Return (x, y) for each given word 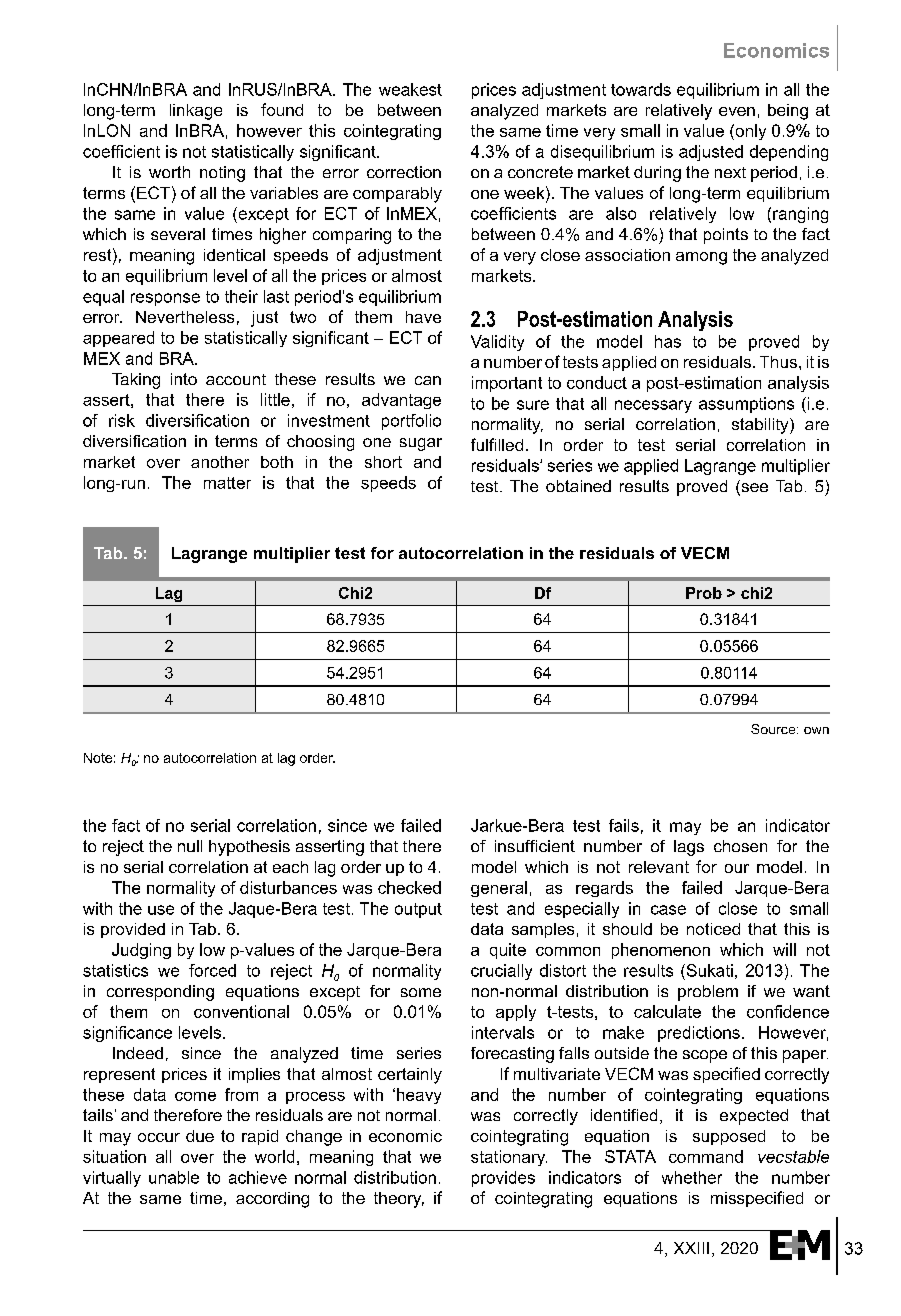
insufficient (535, 846)
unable (174, 1177)
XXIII (691, 1248)
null (190, 846)
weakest (410, 89)
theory (399, 1200)
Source (774, 729)
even (737, 111)
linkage (196, 112)
